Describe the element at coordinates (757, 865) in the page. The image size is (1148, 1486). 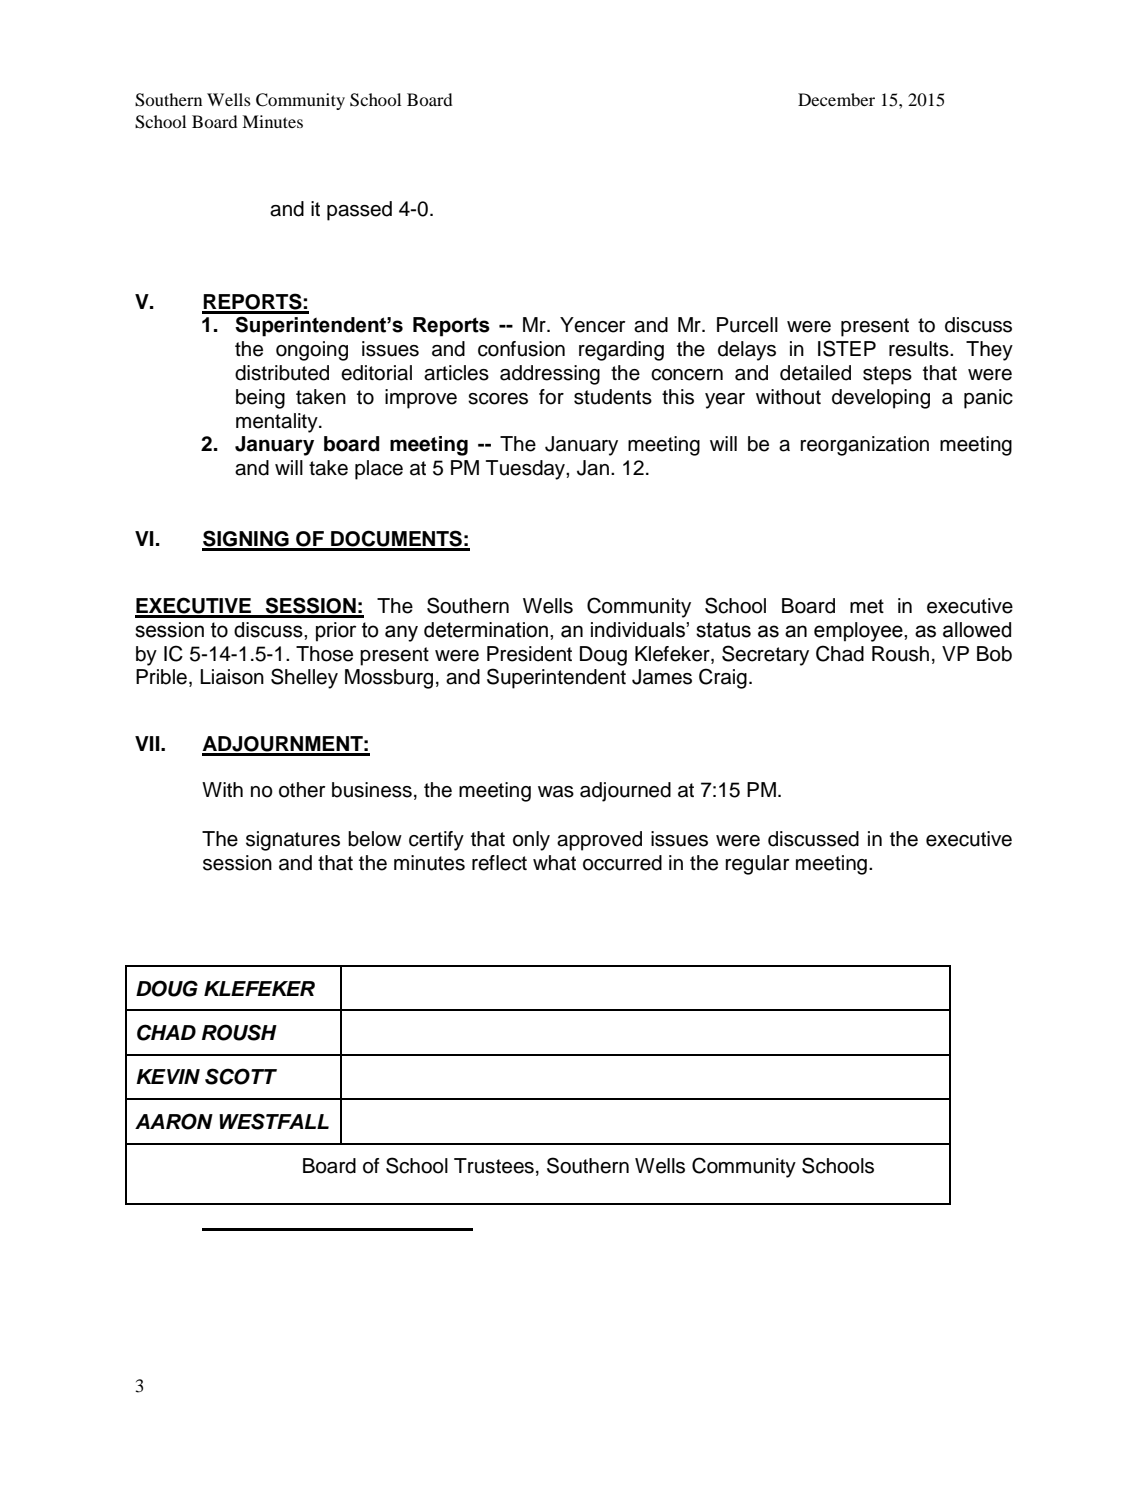
I see `regular` at that location.
